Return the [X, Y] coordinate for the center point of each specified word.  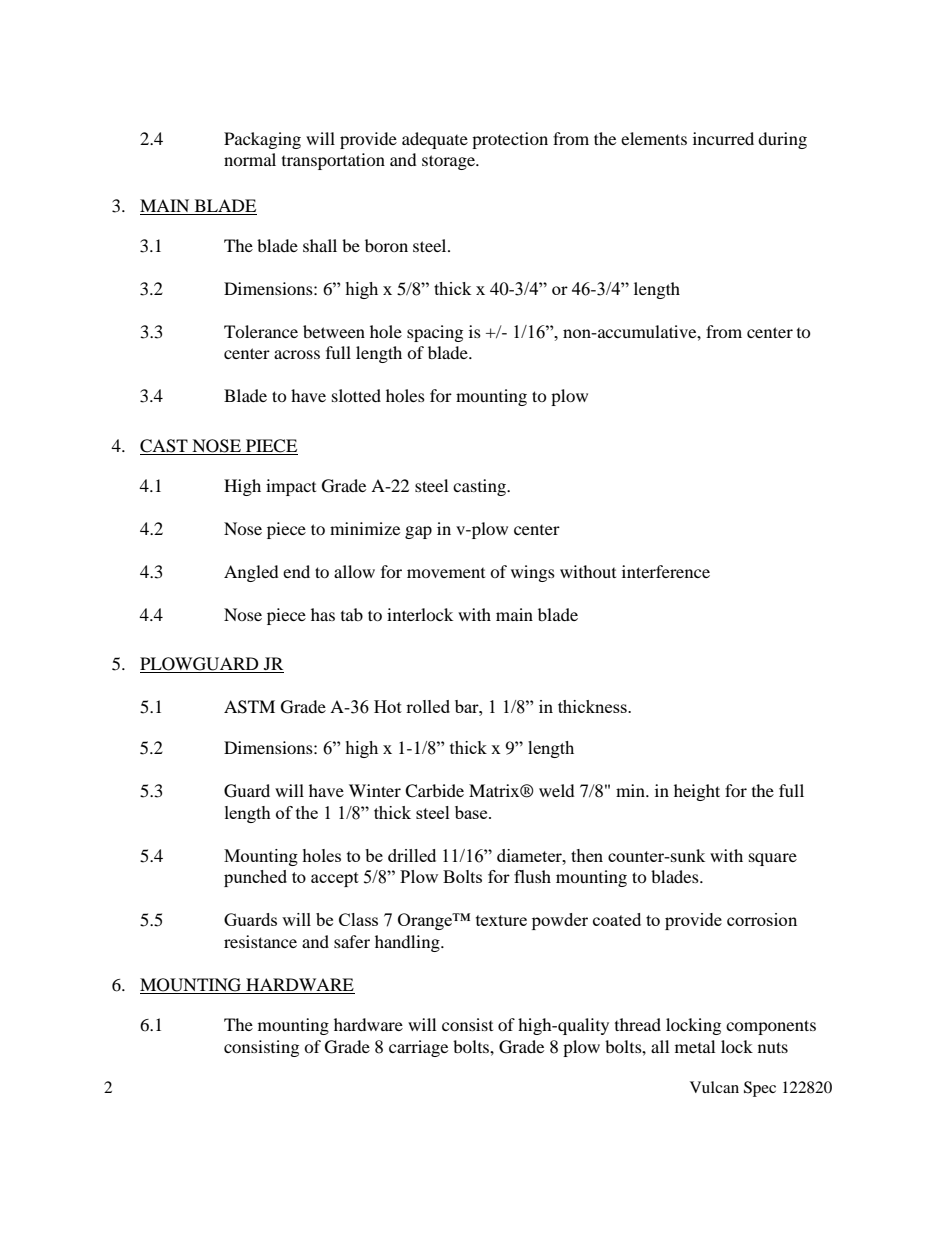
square [773, 859]
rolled [428, 706]
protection [510, 140]
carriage [418, 1048]
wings [533, 573]
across [297, 354]
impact [291, 487]
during [782, 140]
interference [666, 571]
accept [335, 879]
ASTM [249, 707]
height [697, 792]
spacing [435, 333]
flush [532, 876]
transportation [333, 161]
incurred [723, 138]
